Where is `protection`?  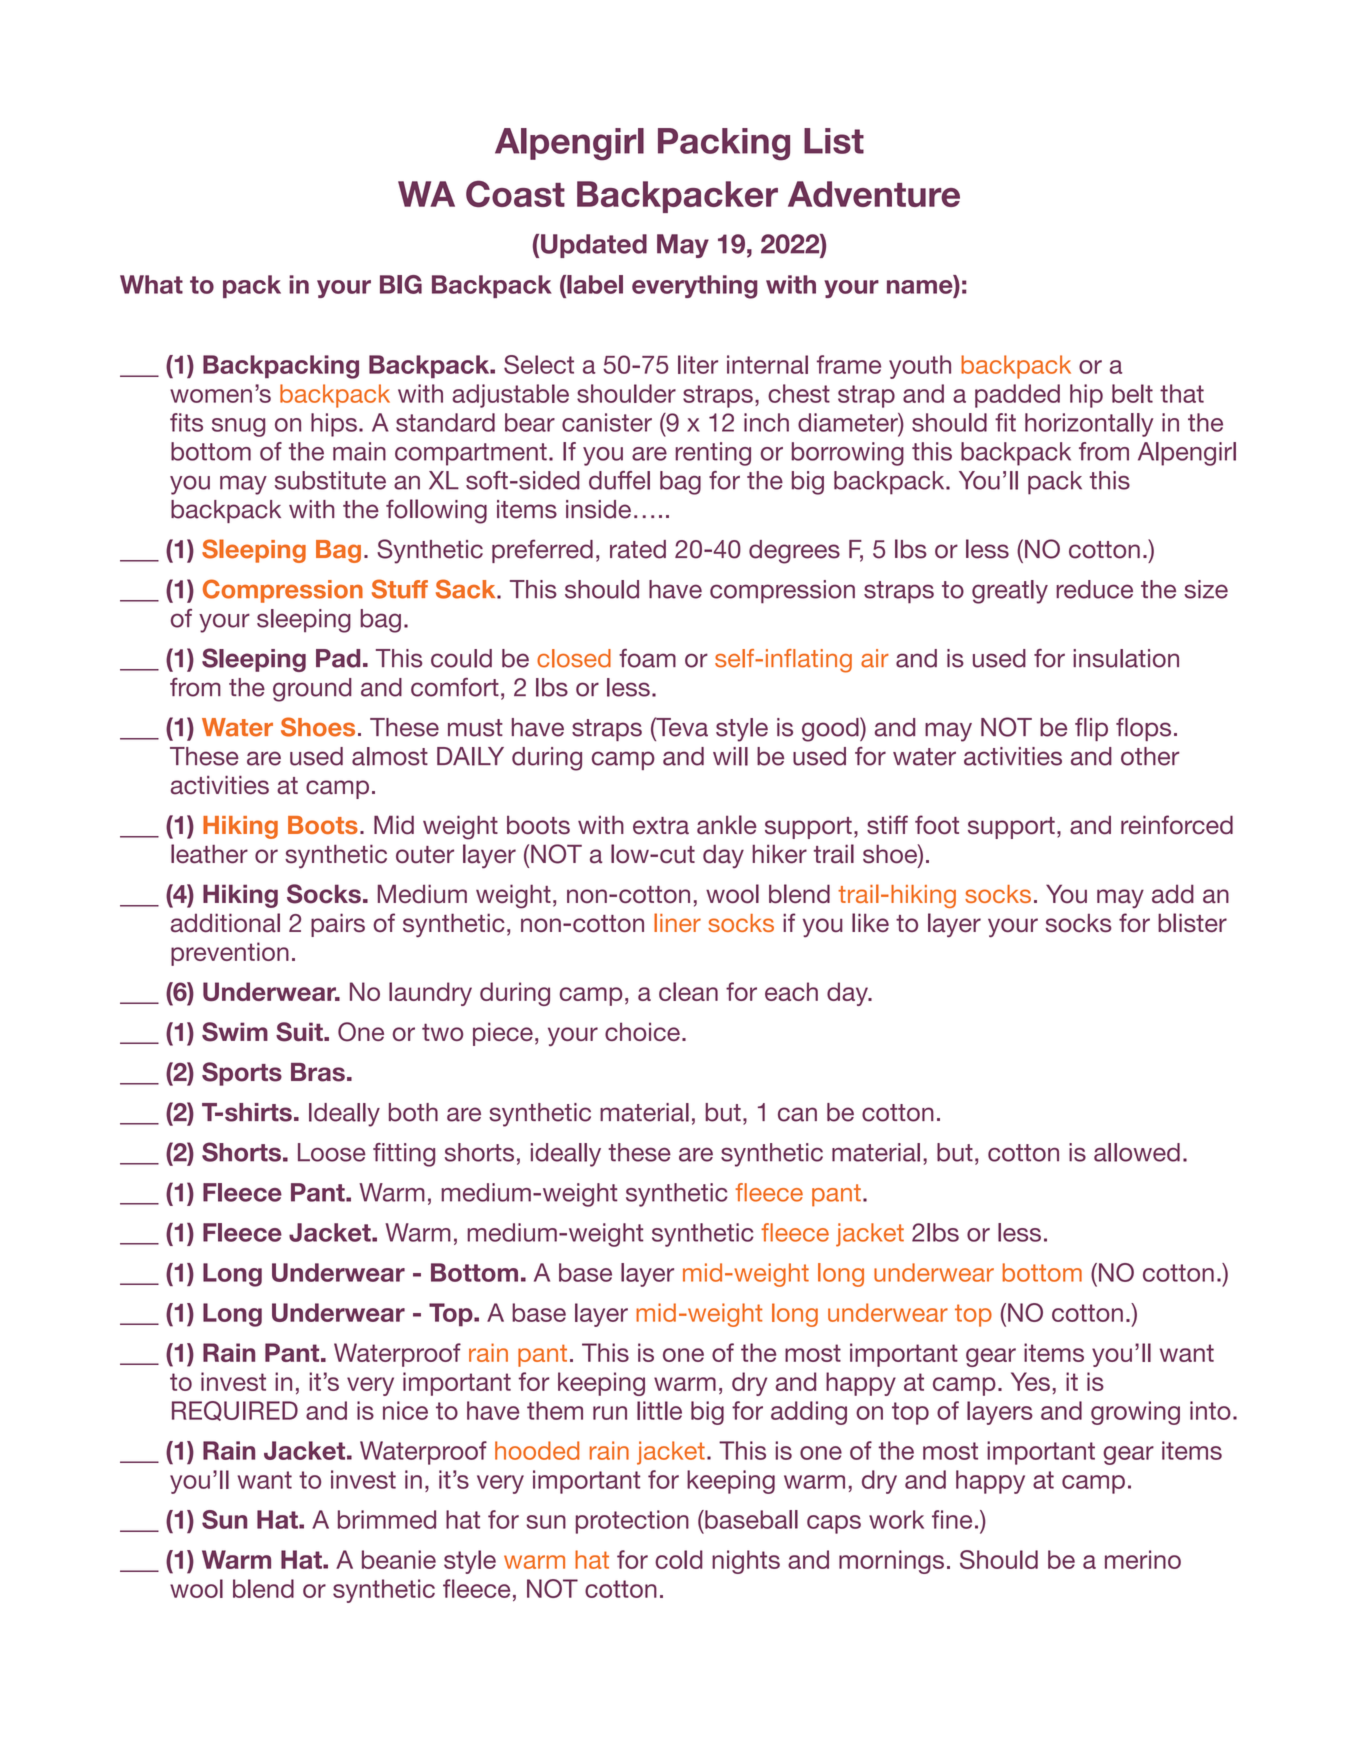
protection is located at coordinates (632, 1522).
